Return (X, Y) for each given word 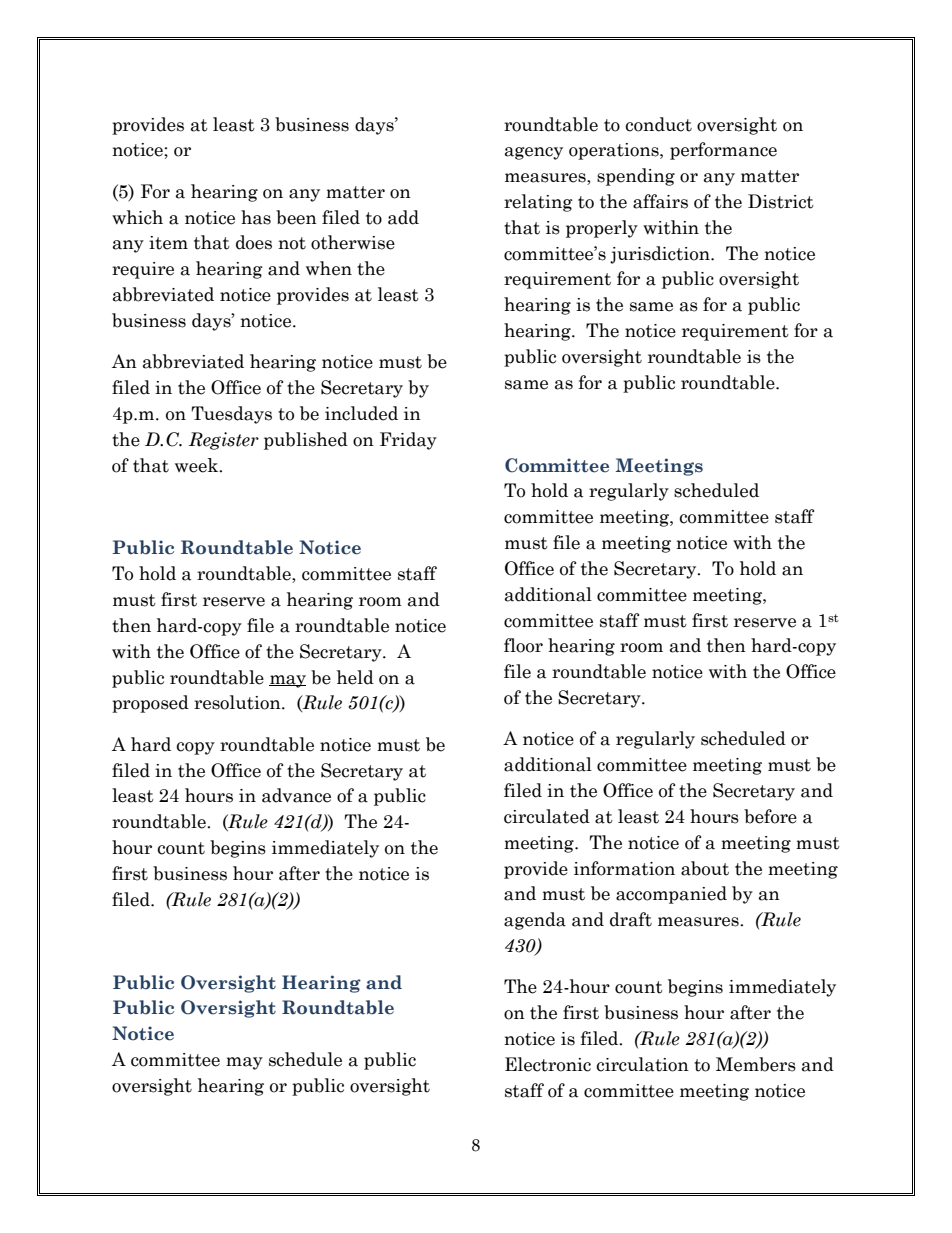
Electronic (548, 1064)
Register (224, 441)
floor (523, 645)
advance (296, 795)
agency (534, 153)
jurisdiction (661, 255)
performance (723, 151)
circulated (547, 816)
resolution (238, 702)
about (705, 868)
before (770, 816)
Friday (408, 441)
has (256, 217)
